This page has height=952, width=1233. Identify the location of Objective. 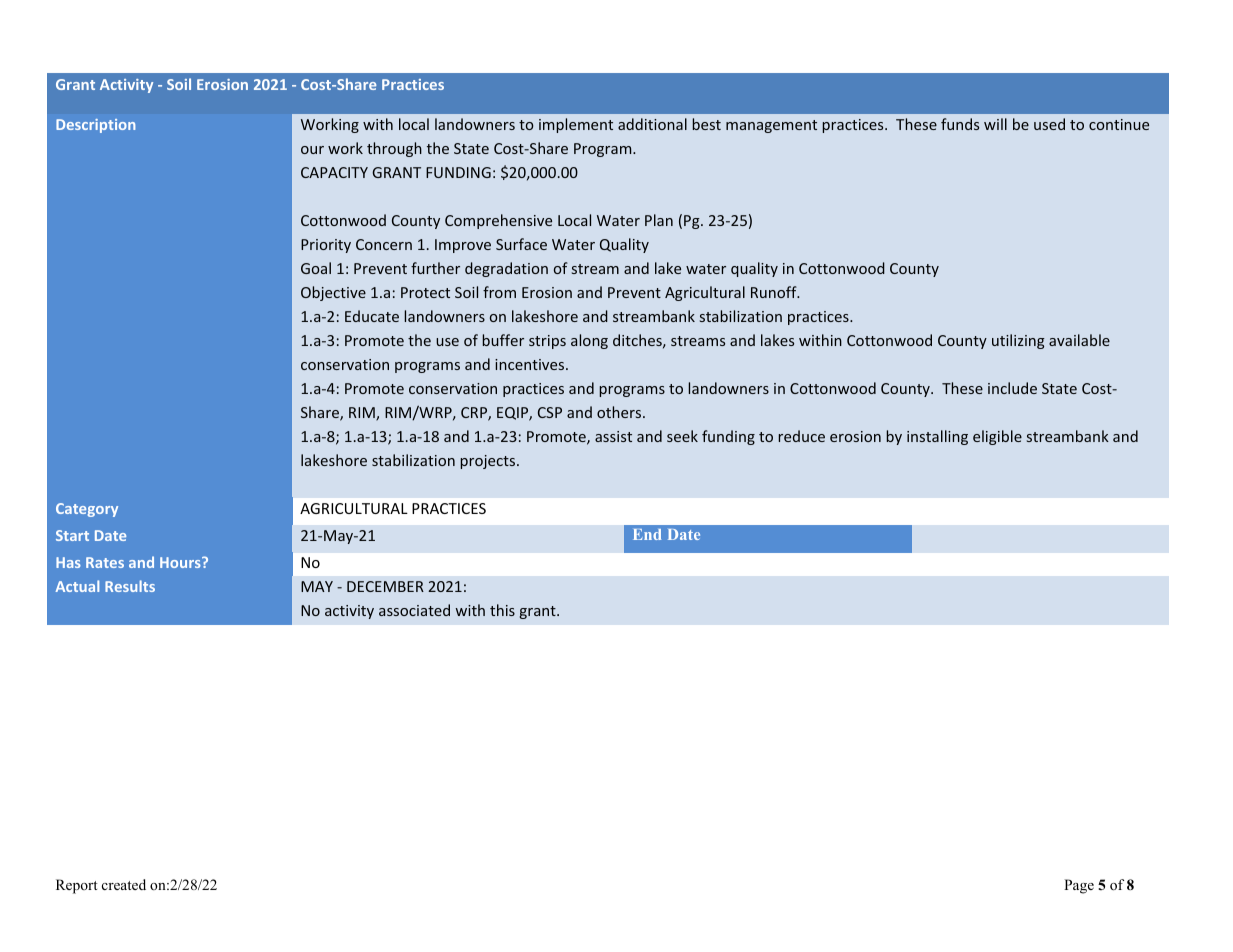
(333, 293).
